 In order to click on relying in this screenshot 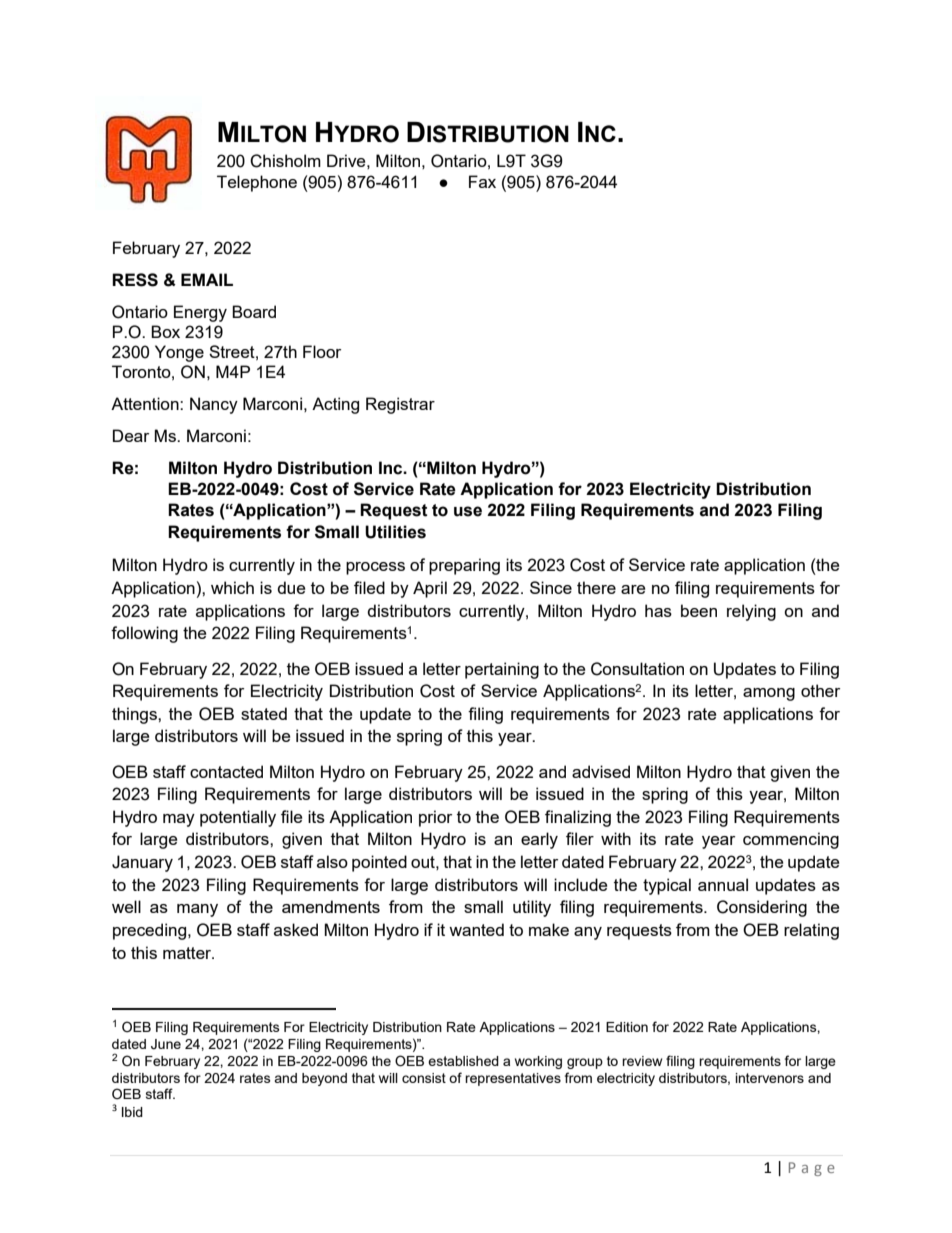, I will do `click(751, 612)`.
